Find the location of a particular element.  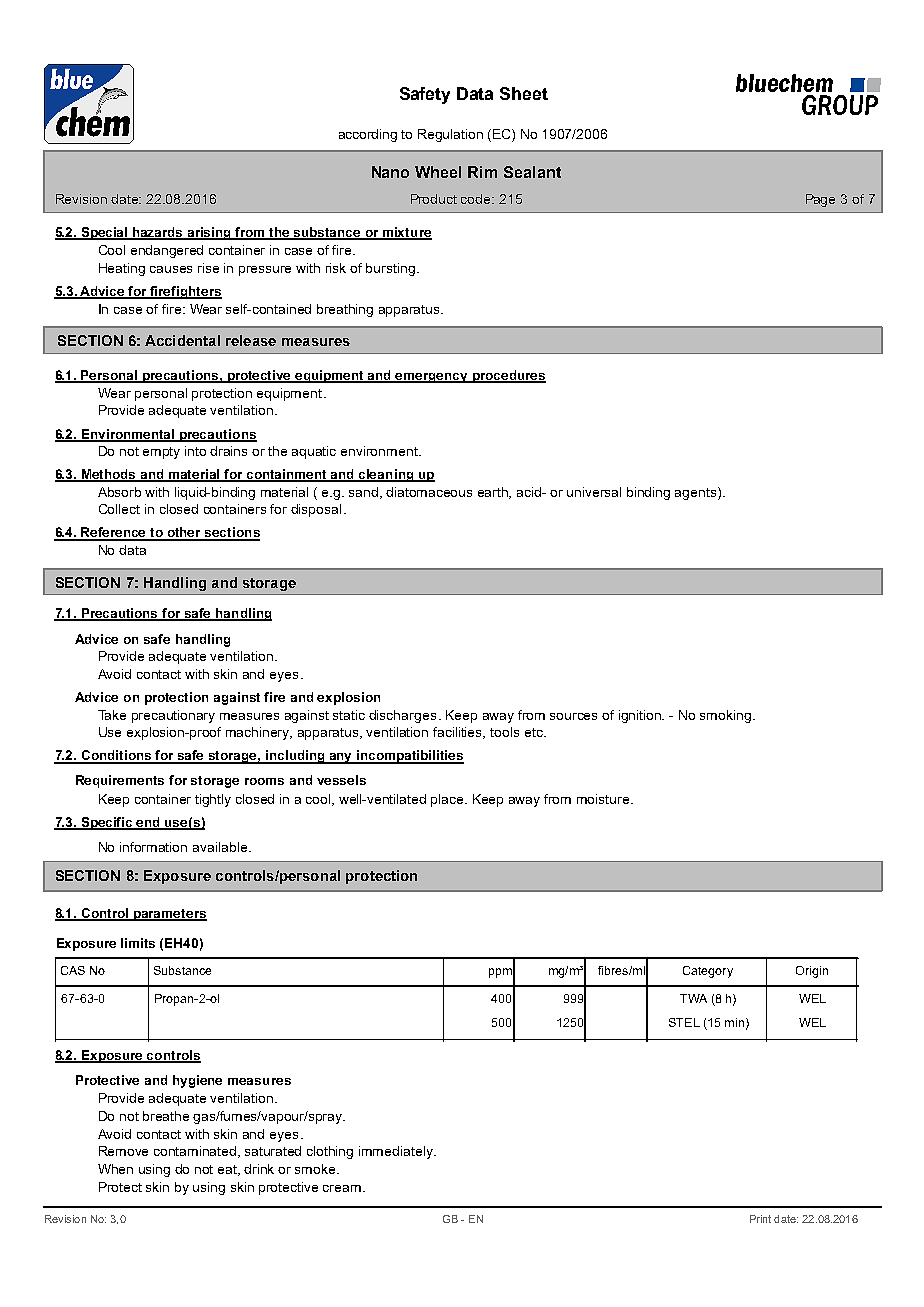

smoking is located at coordinates (727, 716).
